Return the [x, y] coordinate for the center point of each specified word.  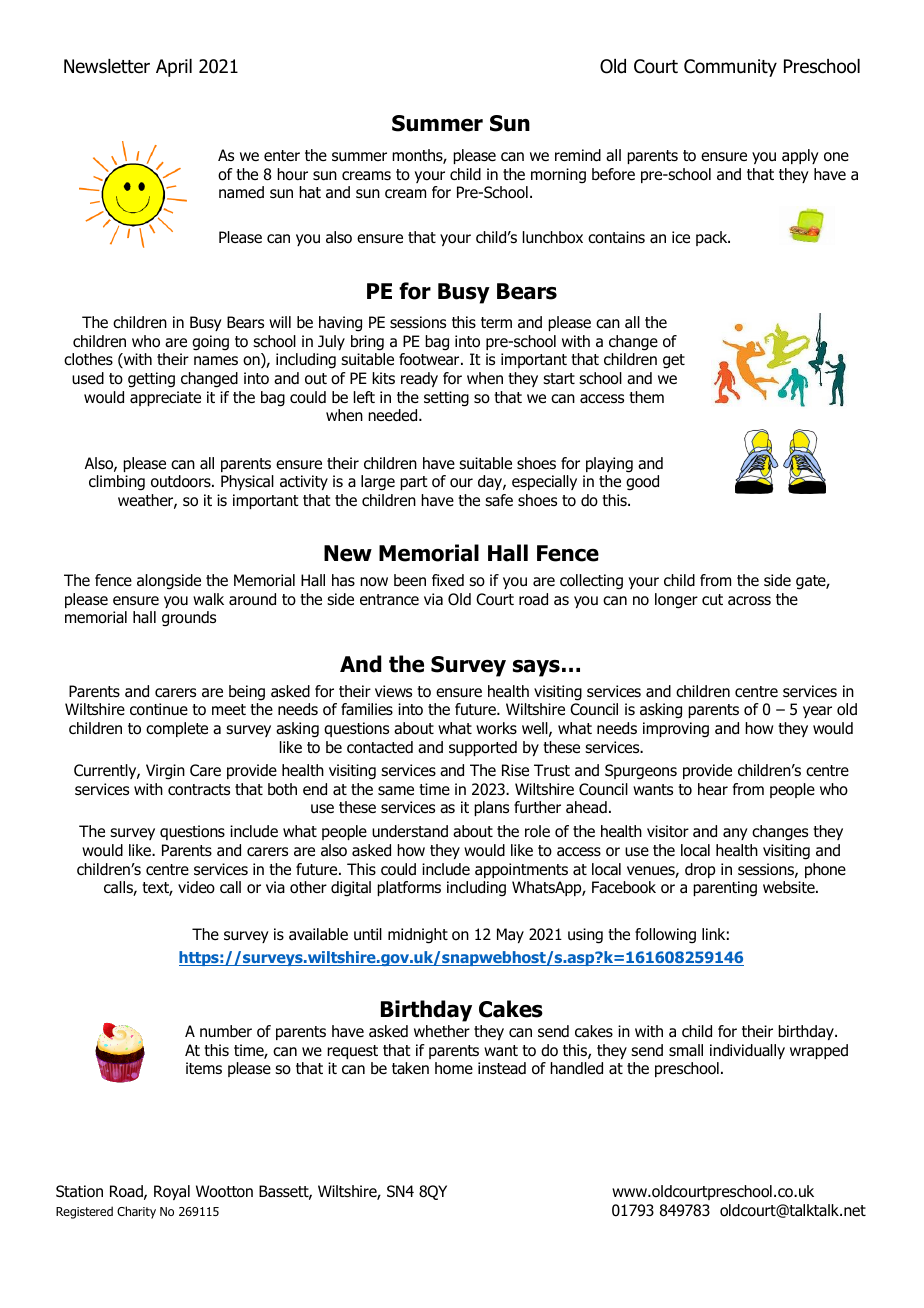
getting [151, 380]
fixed [448, 580]
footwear [430, 359]
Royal [172, 1192]
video [196, 887]
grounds [189, 619]
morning [558, 176]
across [749, 601]
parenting [725, 889]
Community [730, 68]
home [454, 1068]
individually [747, 1051]
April [174, 68]
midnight [418, 936]
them [646, 397]
